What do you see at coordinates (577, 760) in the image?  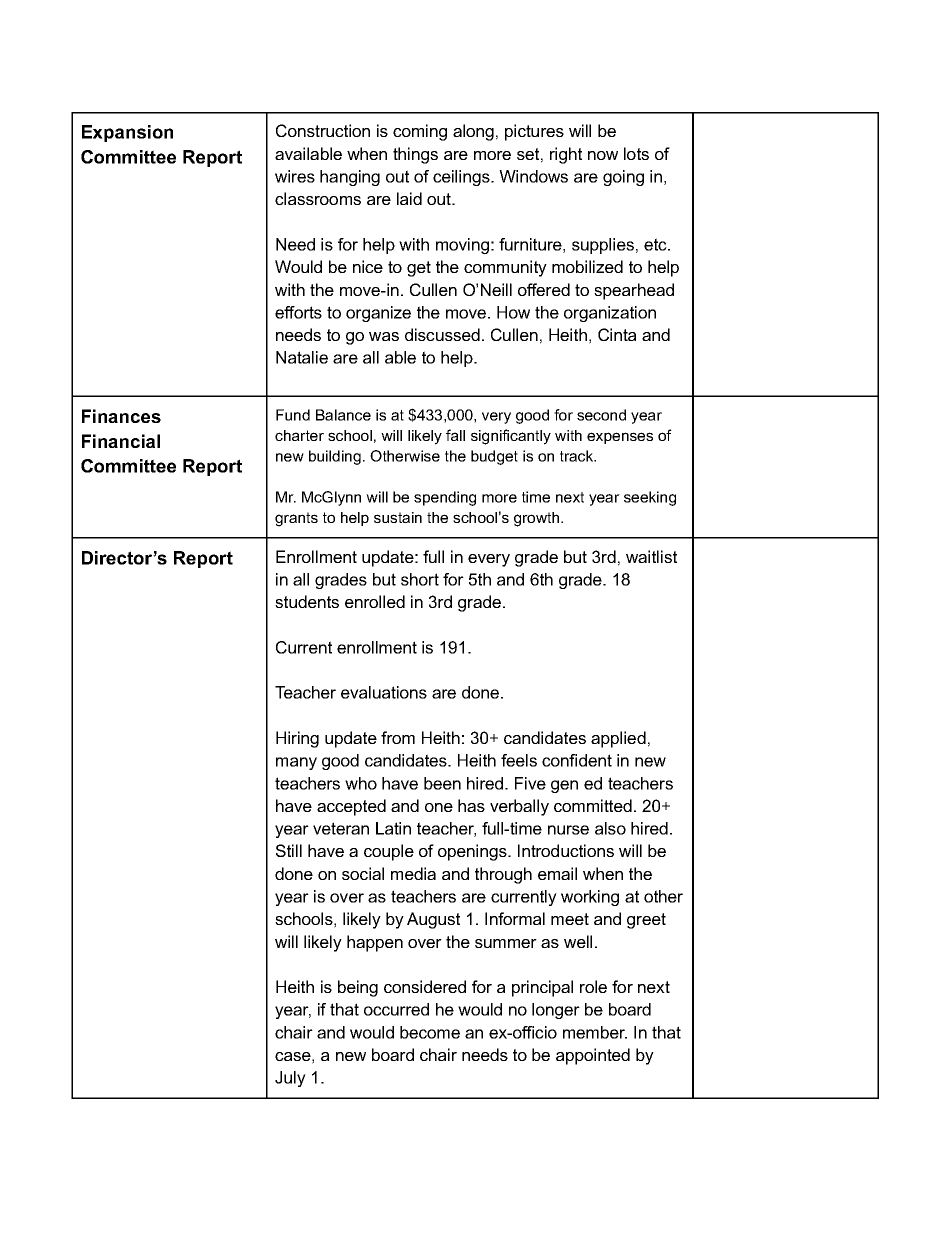 I see `confident` at bounding box center [577, 760].
